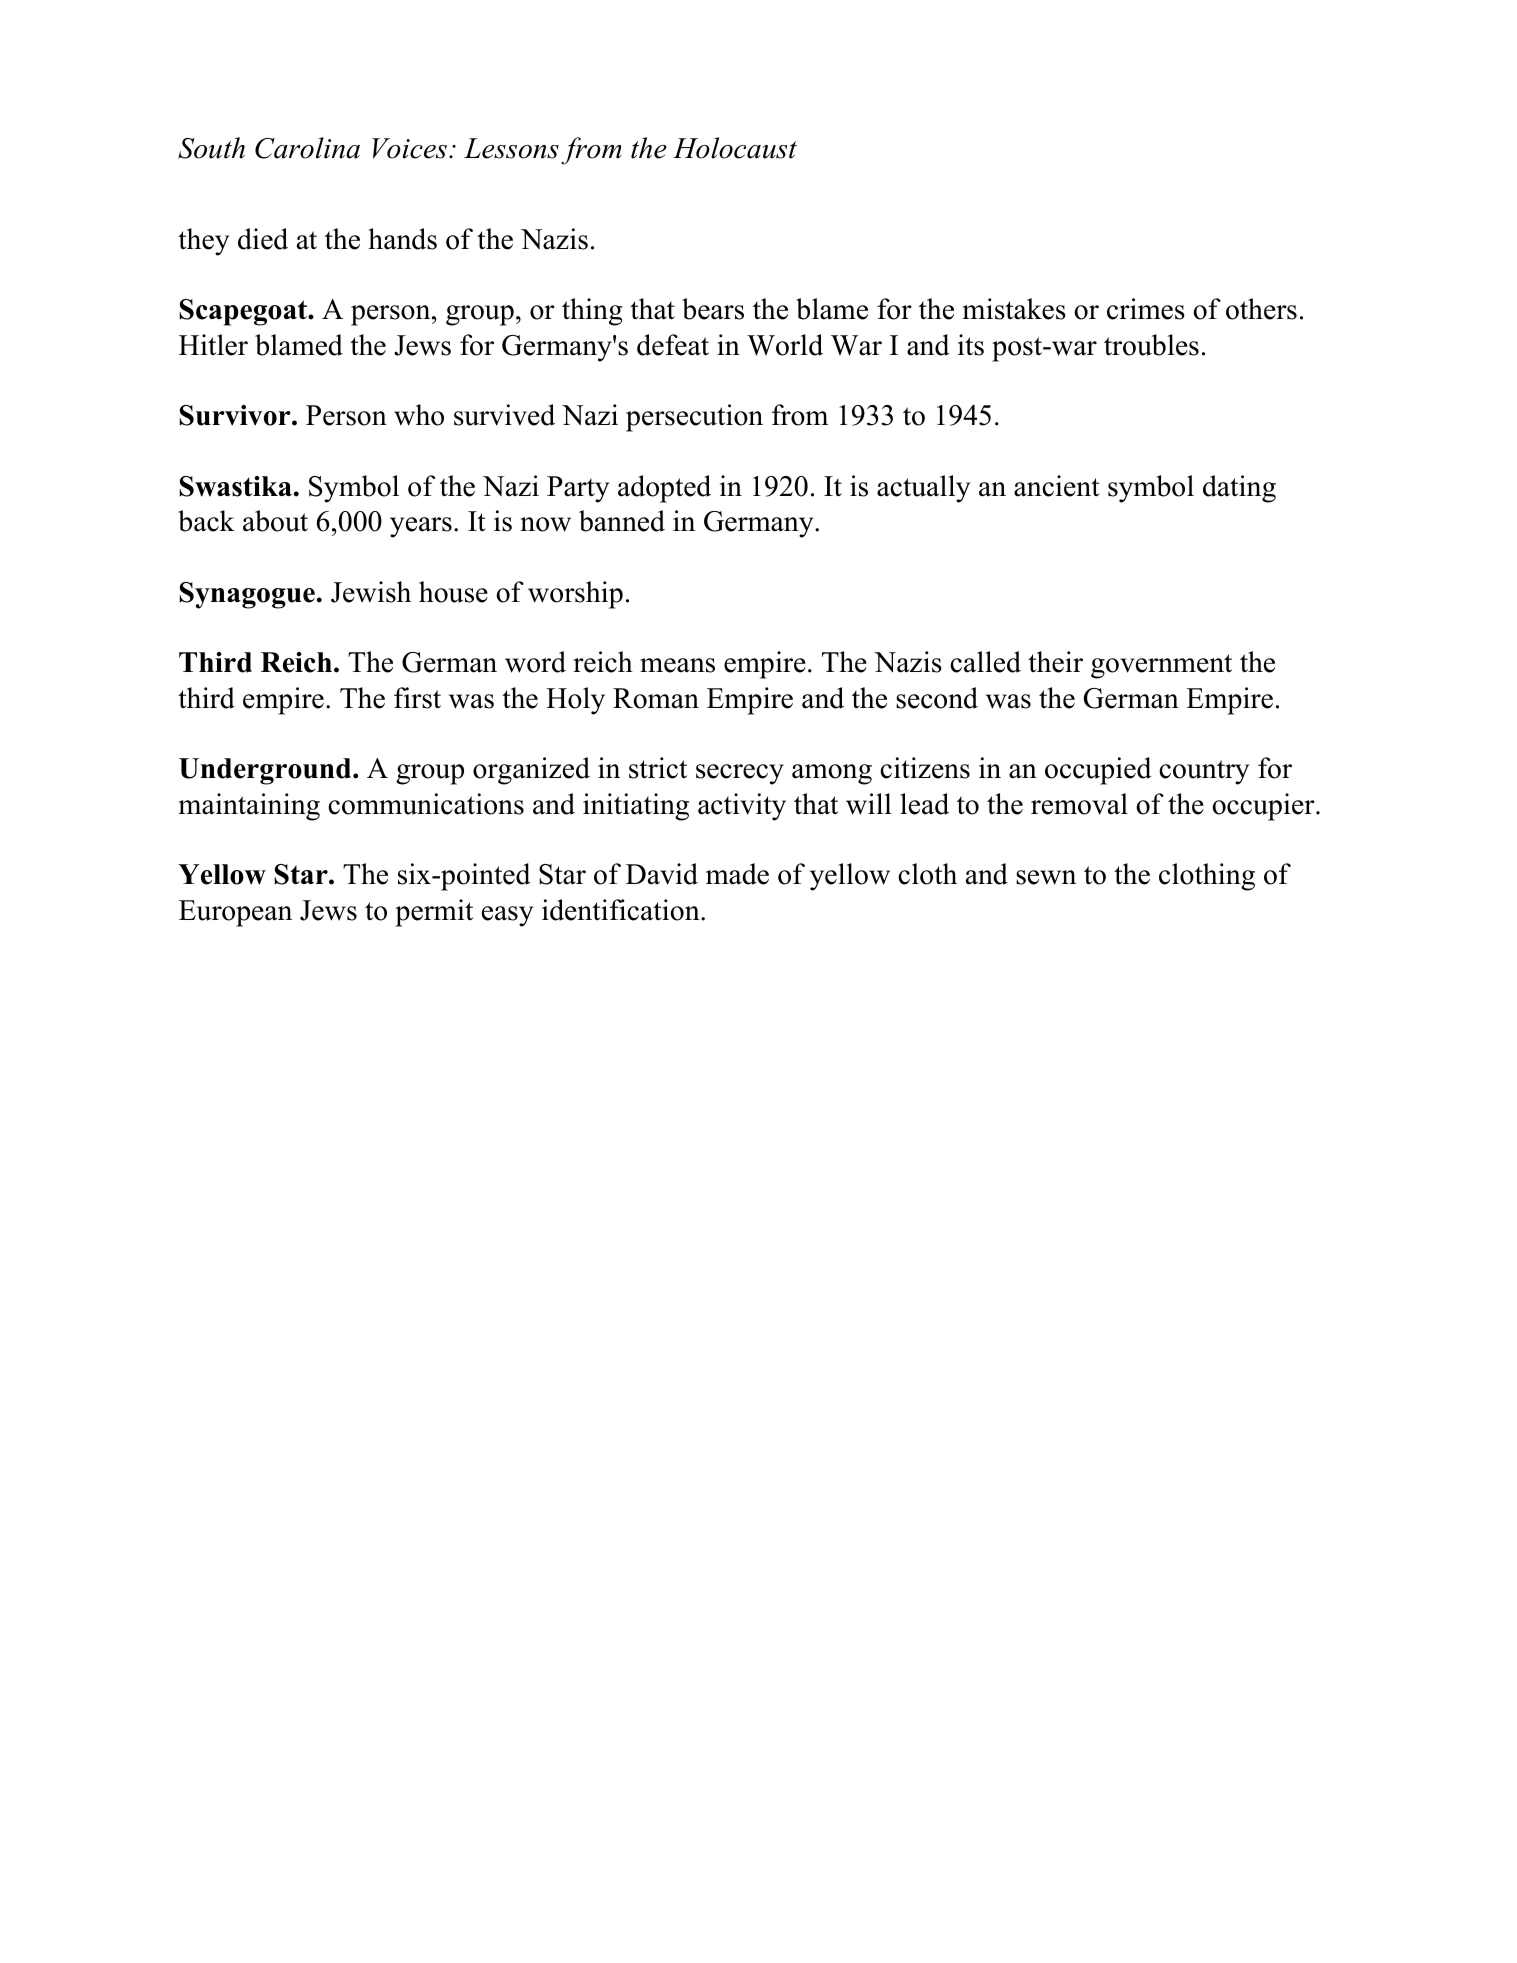 This screenshot has height=1963, width=1517. What do you see at coordinates (275, 521) in the screenshot?
I see `about` at bounding box center [275, 521].
